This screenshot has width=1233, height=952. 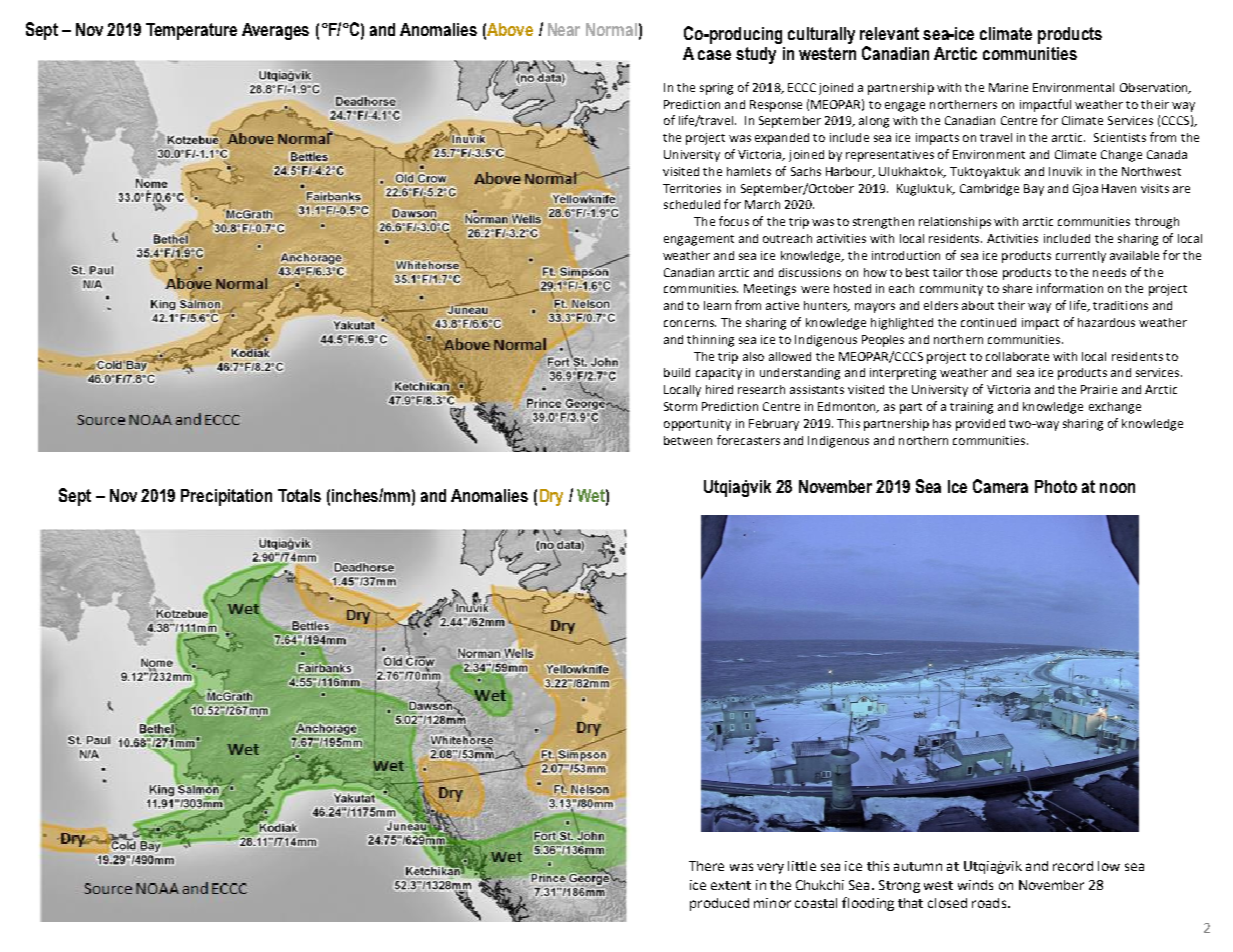 What do you see at coordinates (1056, 486) in the screenshot?
I see `Photo` at bounding box center [1056, 486].
